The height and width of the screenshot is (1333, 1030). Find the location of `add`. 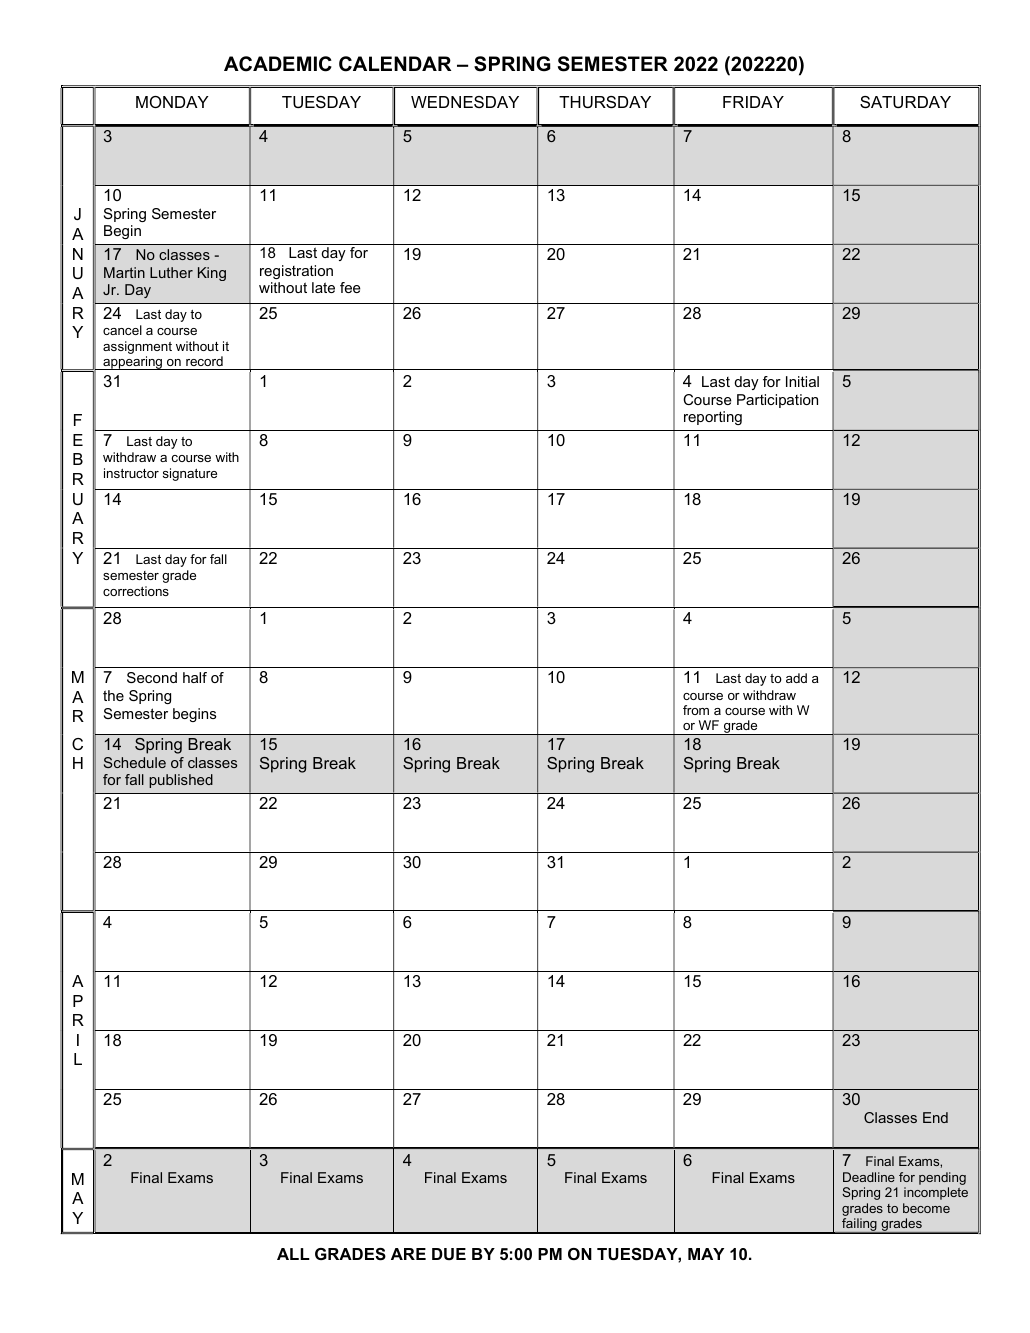

add is located at coordinates (796, 678).
